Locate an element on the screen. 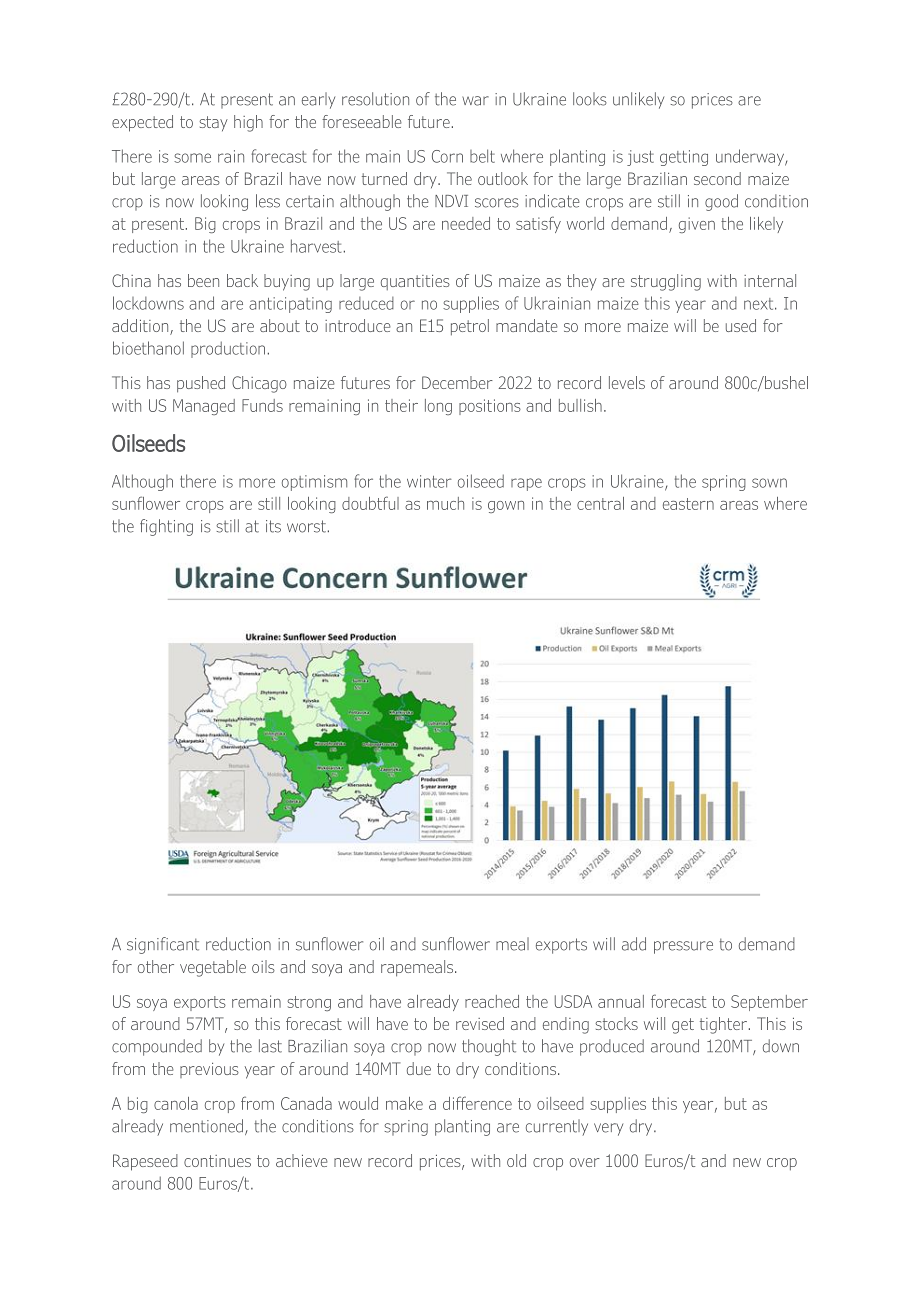  difference is located at coordinates (477, 1103).
